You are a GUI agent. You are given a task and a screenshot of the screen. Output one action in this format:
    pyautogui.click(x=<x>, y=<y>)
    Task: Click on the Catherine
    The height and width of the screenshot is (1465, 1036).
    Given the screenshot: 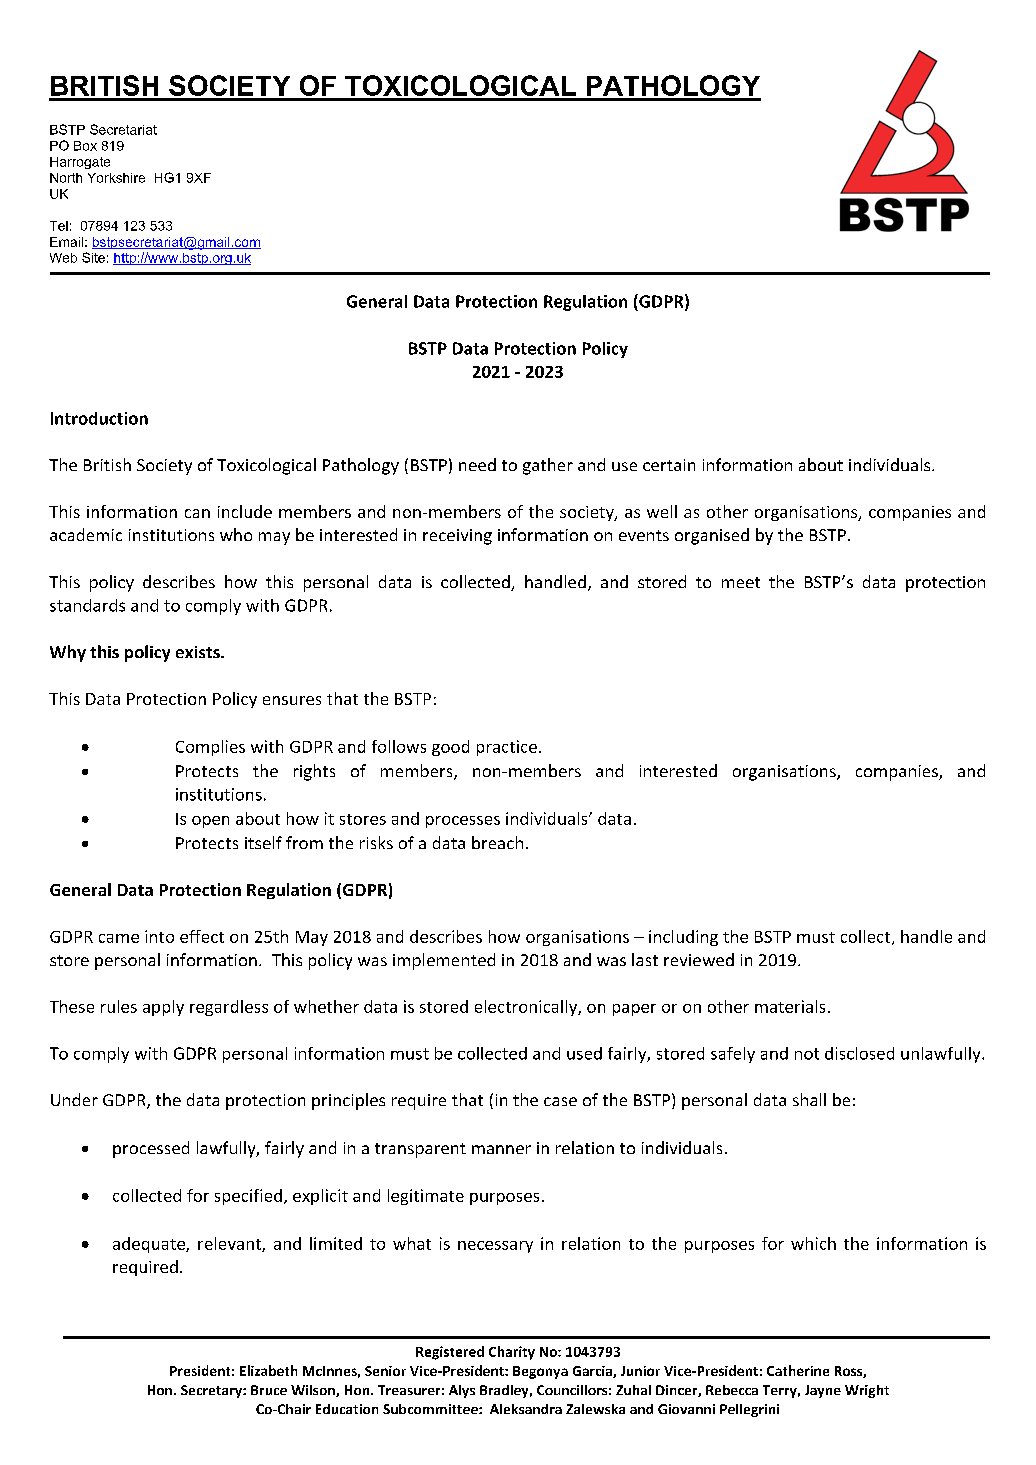 What is the action you would take?
    pyautogui.click(x=798, y=1370)
